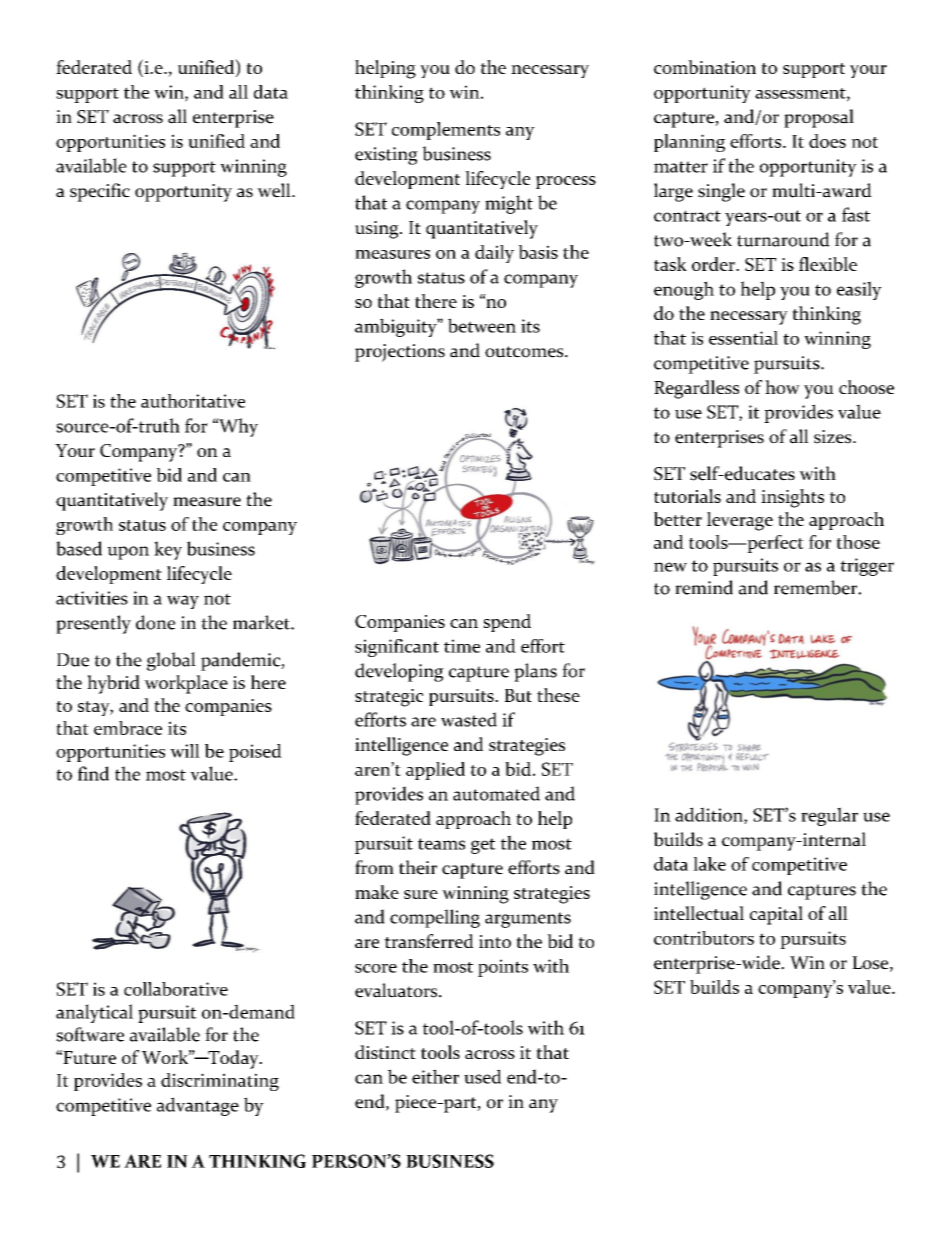 The width and height of the screenshot is (952, 1233). I want to click on discriminating, so click(220, 1082).
